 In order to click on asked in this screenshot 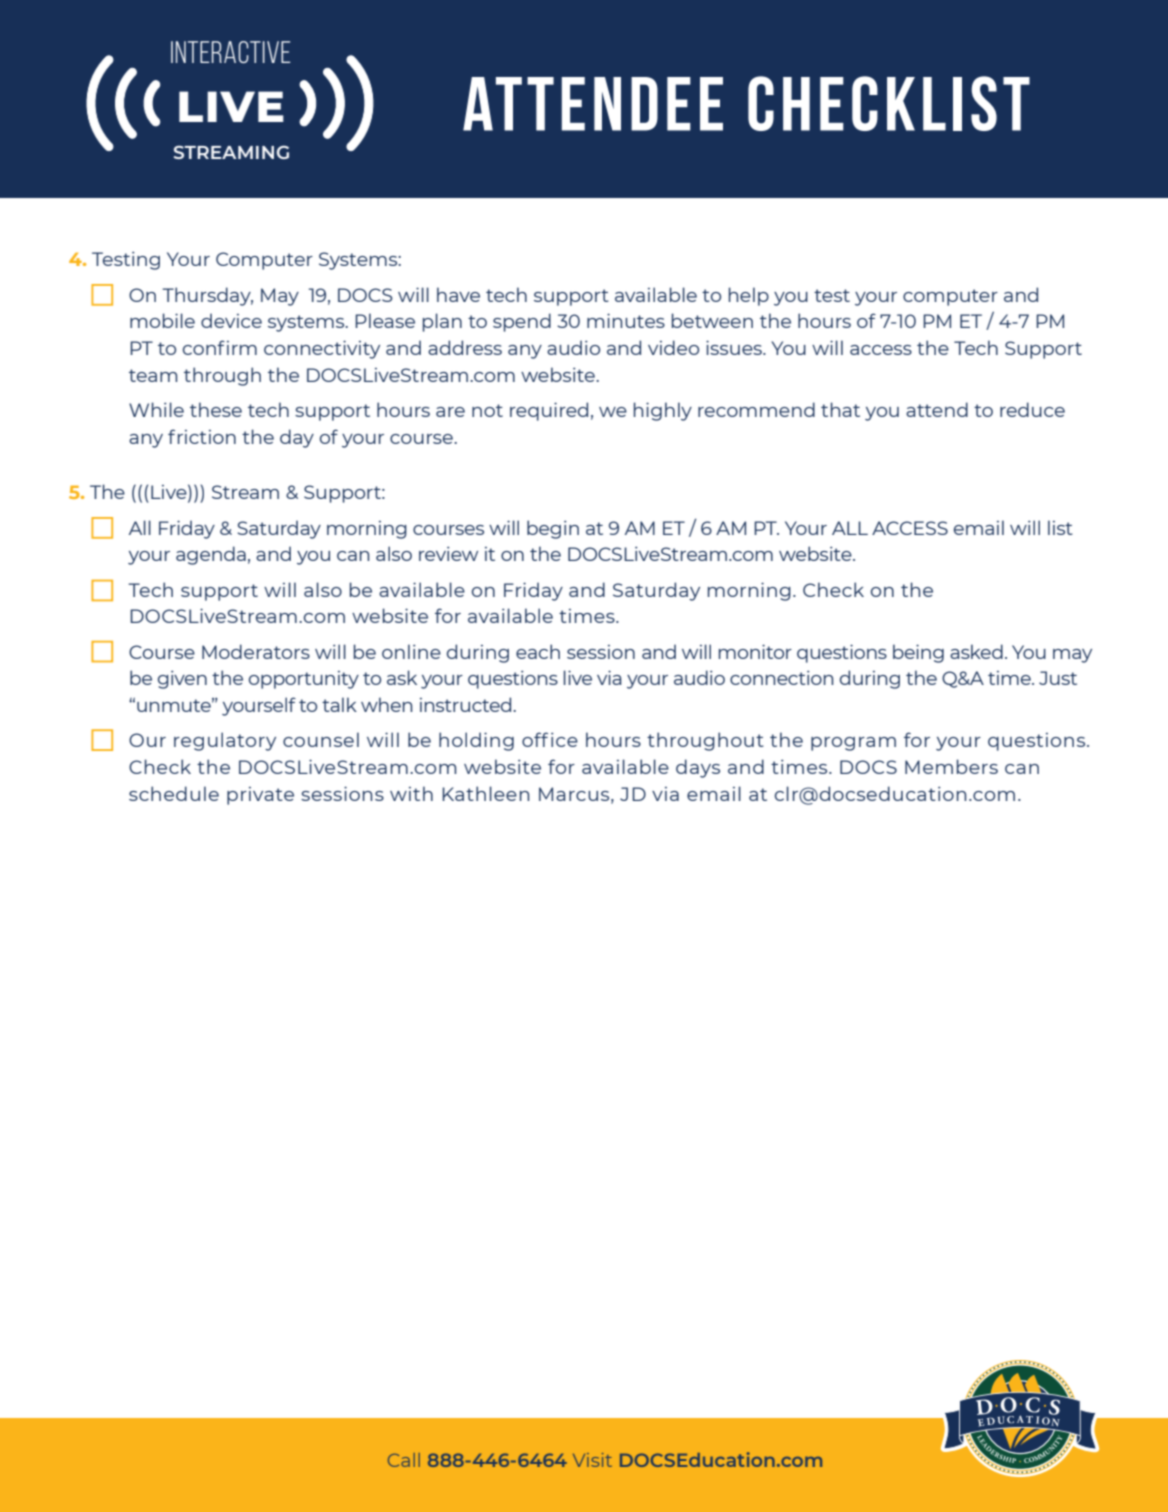, I will do `click(976, 651)`.
